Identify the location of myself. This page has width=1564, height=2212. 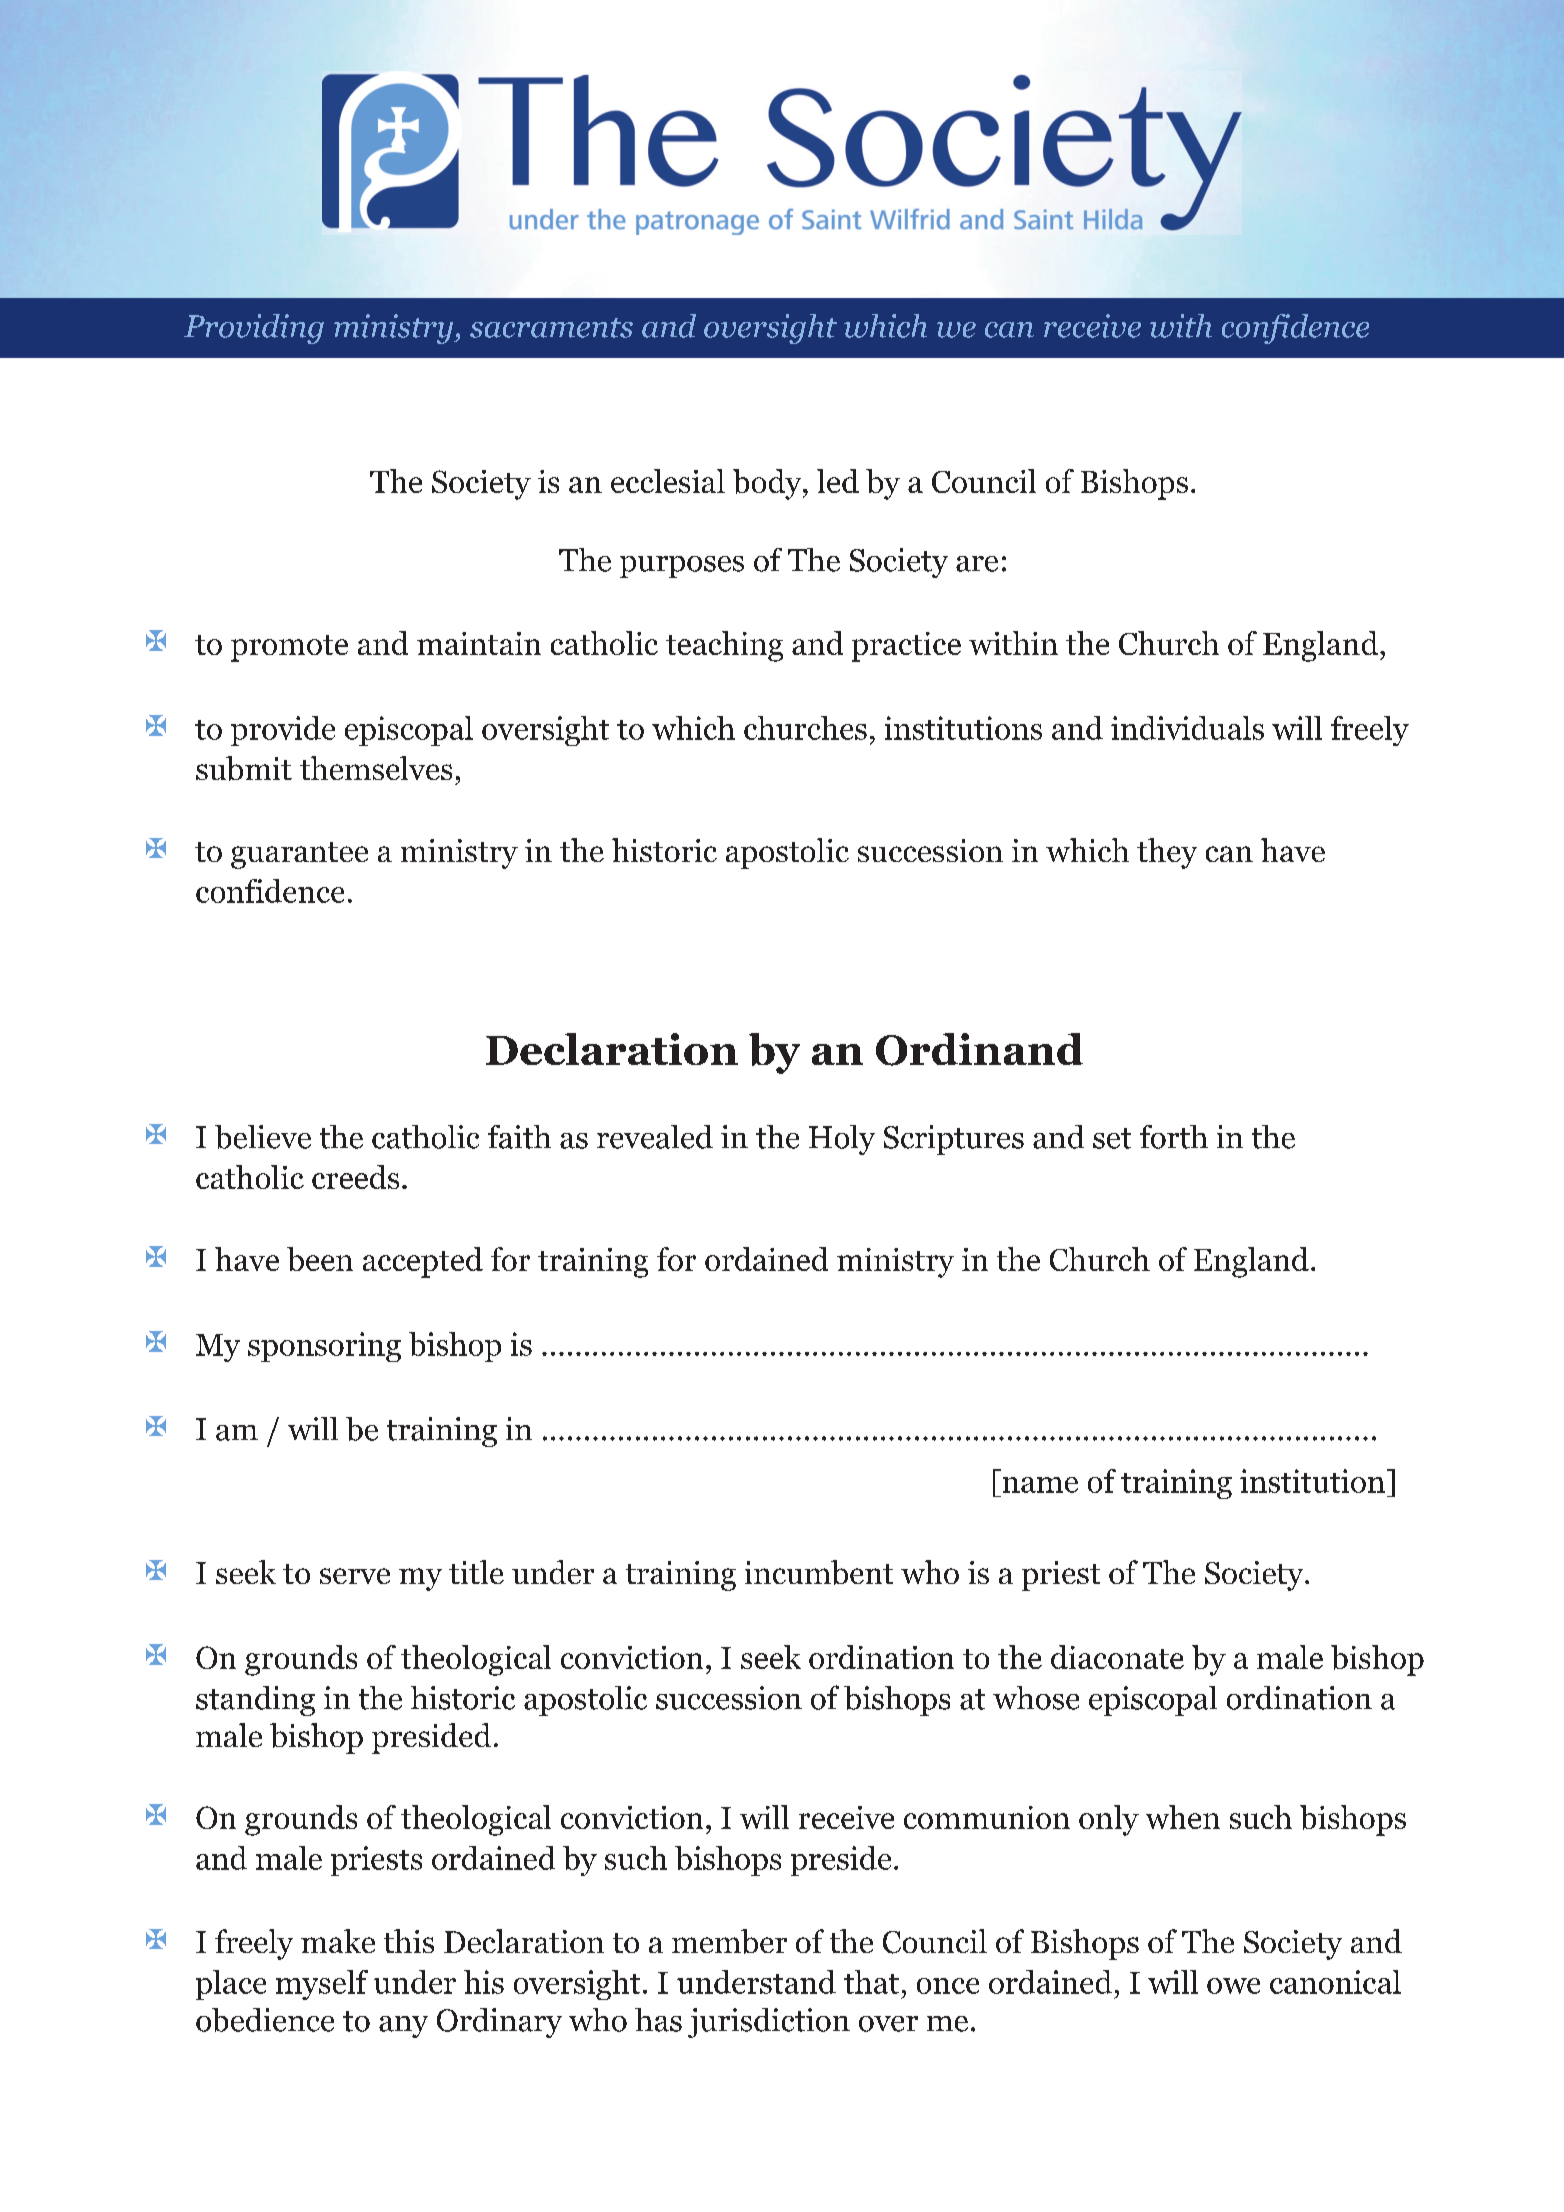
(322, 1985).
